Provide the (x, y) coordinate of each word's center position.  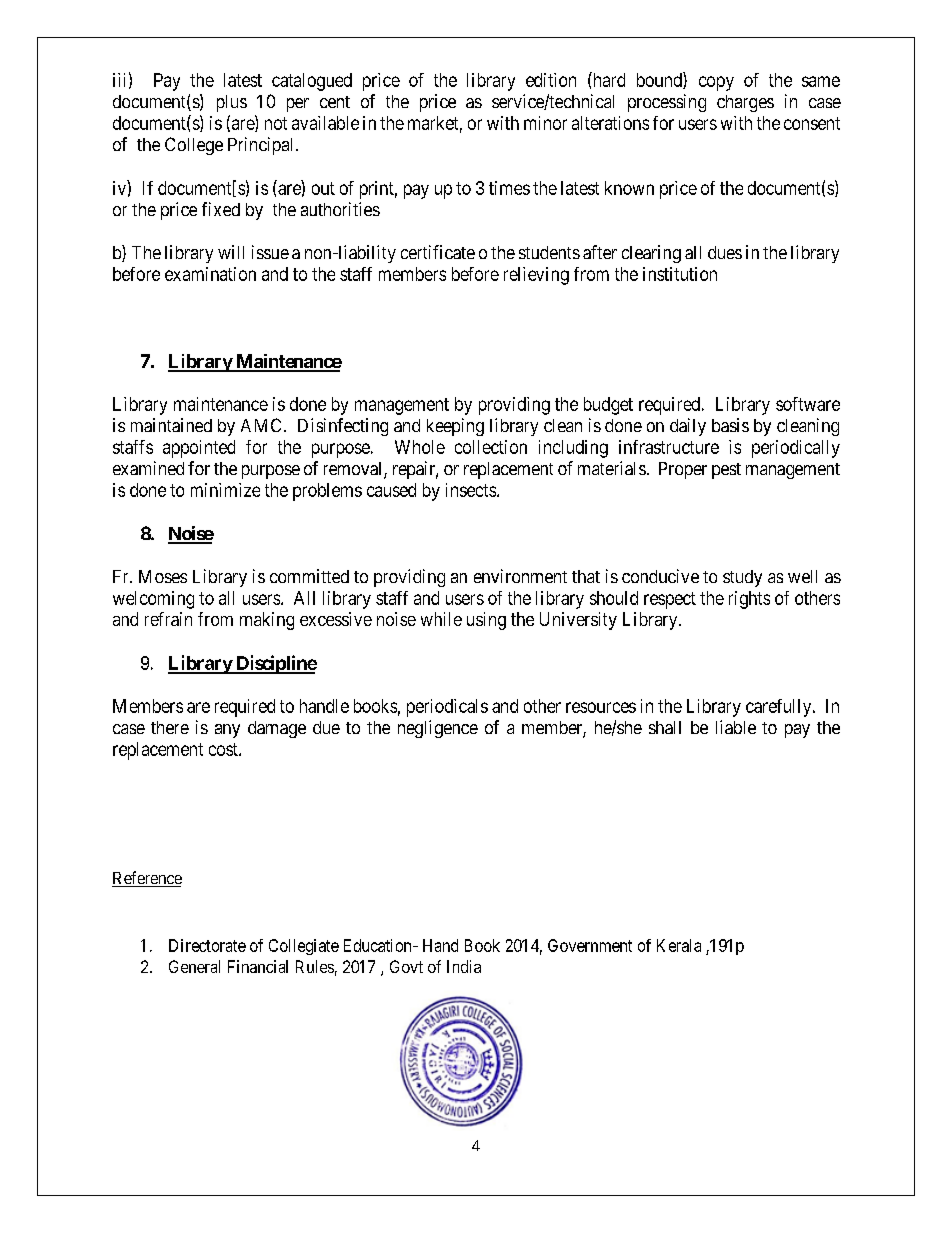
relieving (536, 276)
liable (736, 727)
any (227, 731)
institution (680, 274)
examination (210, 274)
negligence (438, 729)
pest (726, 471)
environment (520, 576)
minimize (225, 490)
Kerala (679, 945)
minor (545, 123)
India (464, 966)
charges (745, 103)
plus (232, 103)
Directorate (207, 945)
